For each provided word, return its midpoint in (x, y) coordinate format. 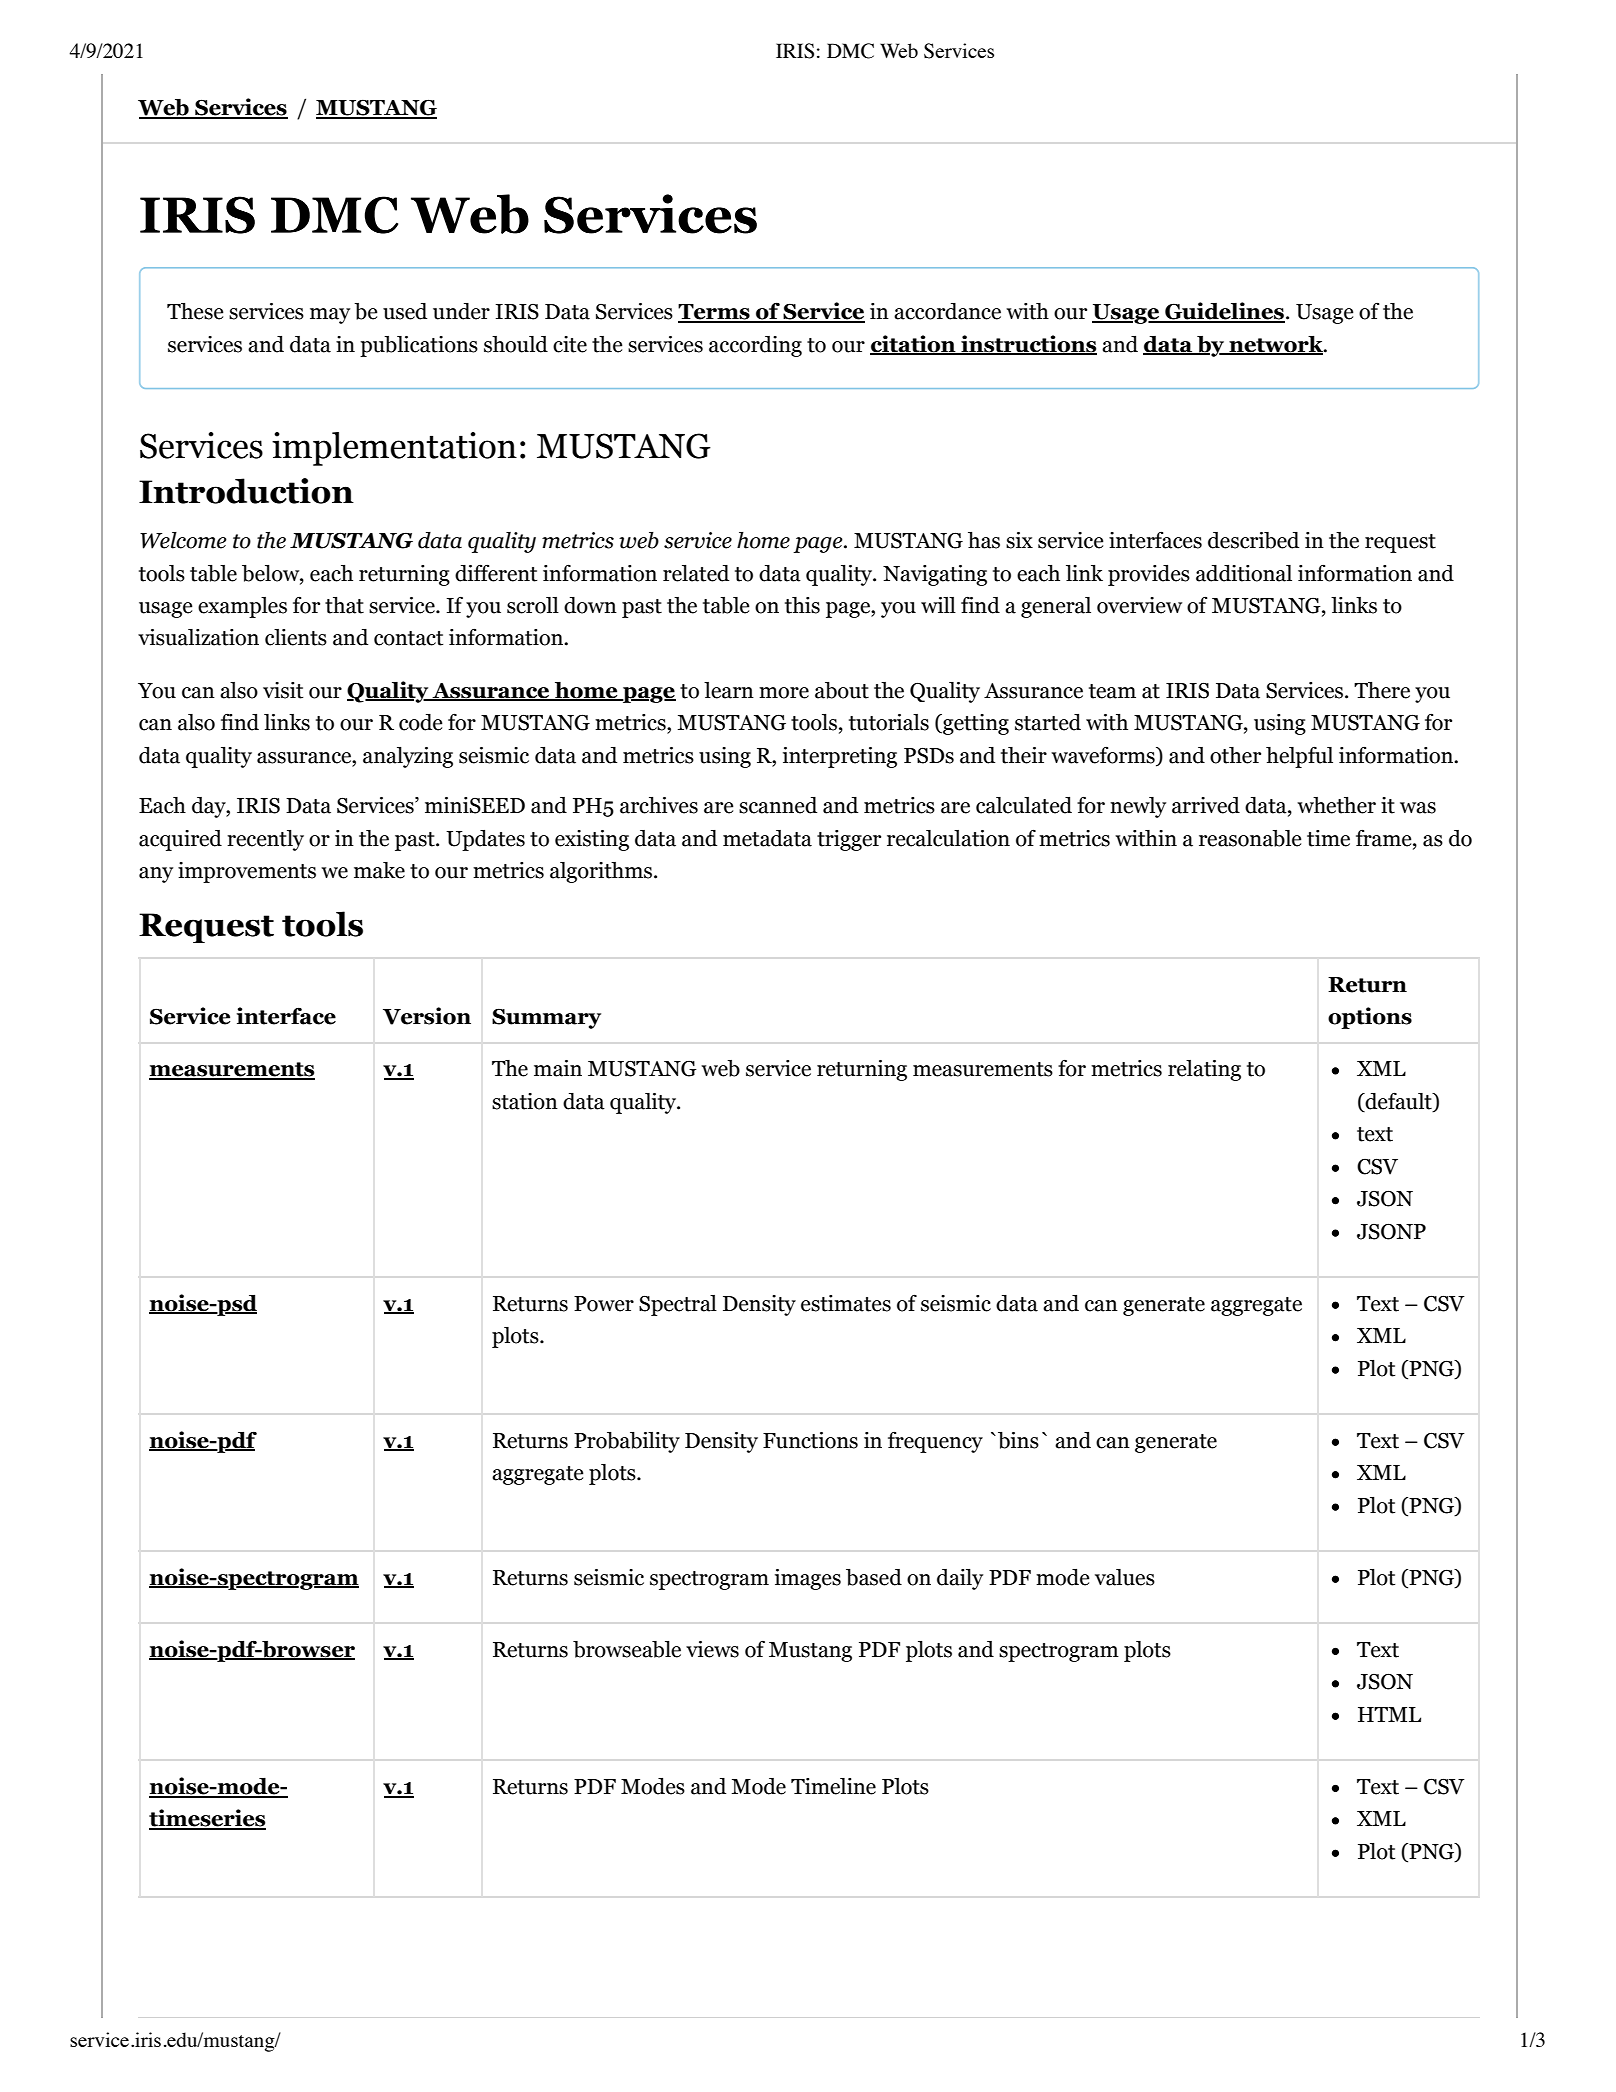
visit (283, 690)
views (712, 1649)
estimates (846, 1303)
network (1276, 345)
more (784, 693)
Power (604, 1304)
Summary (546, 1018)
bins (1018, 1440)
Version (427, 1016)
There (1382, 690)
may (330, 316)
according (755, 346)
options (1370, 1018)
